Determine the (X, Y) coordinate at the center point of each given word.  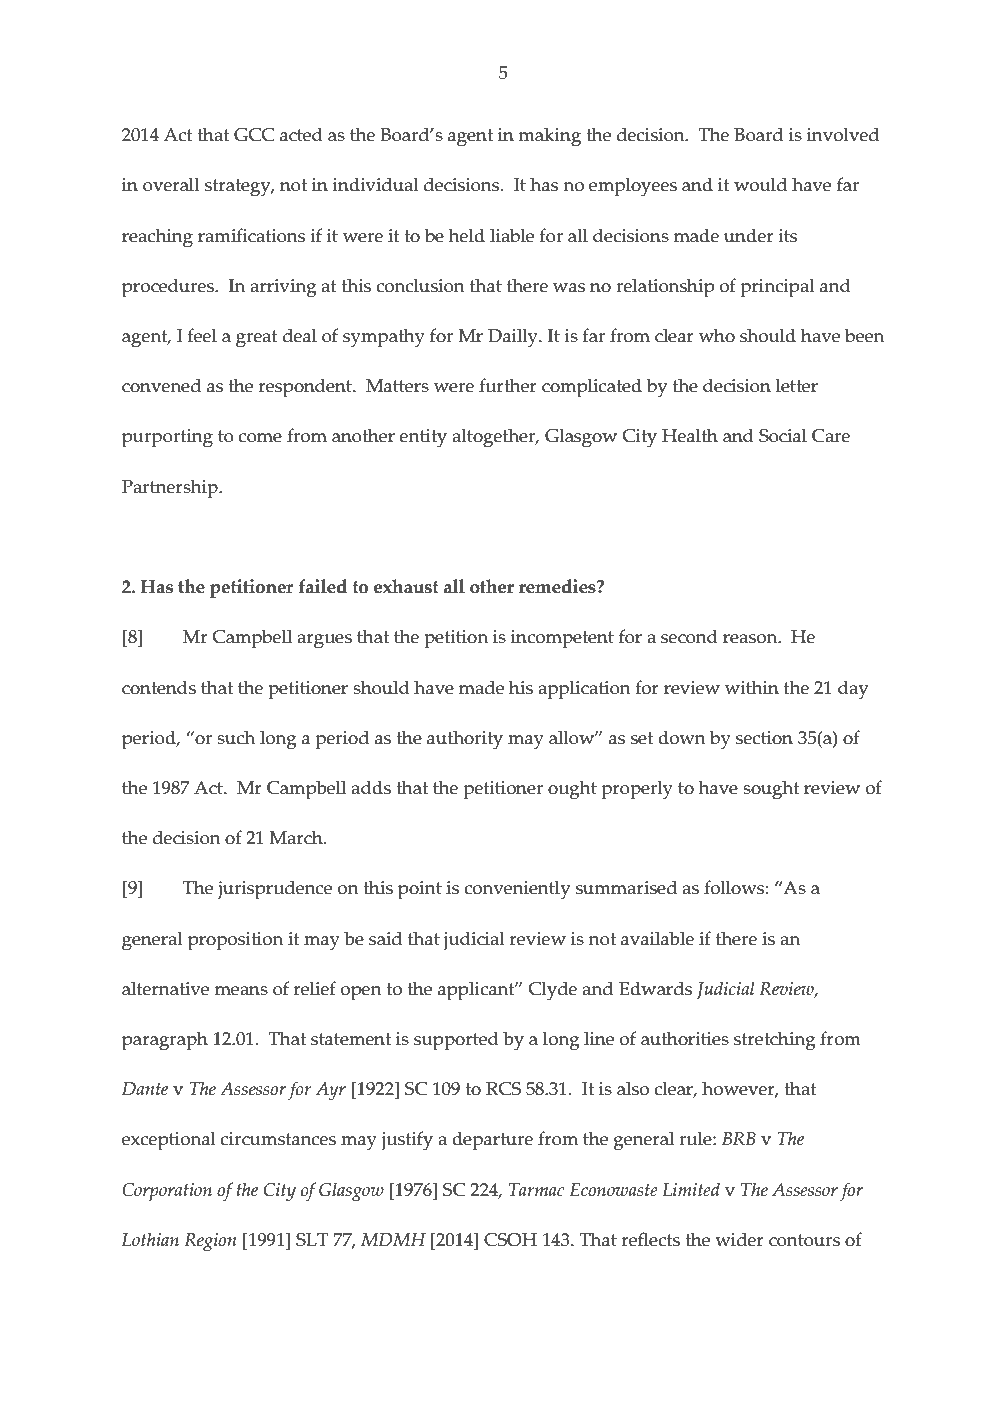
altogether (495, 438)
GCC (254, 135)
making (549, 137)
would (760, 184)
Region (210, 1242)
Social (783, 435)
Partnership (171, 489)
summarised (626, 887)
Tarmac (537, 1190)
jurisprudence (275, 890)
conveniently (517, 890)
